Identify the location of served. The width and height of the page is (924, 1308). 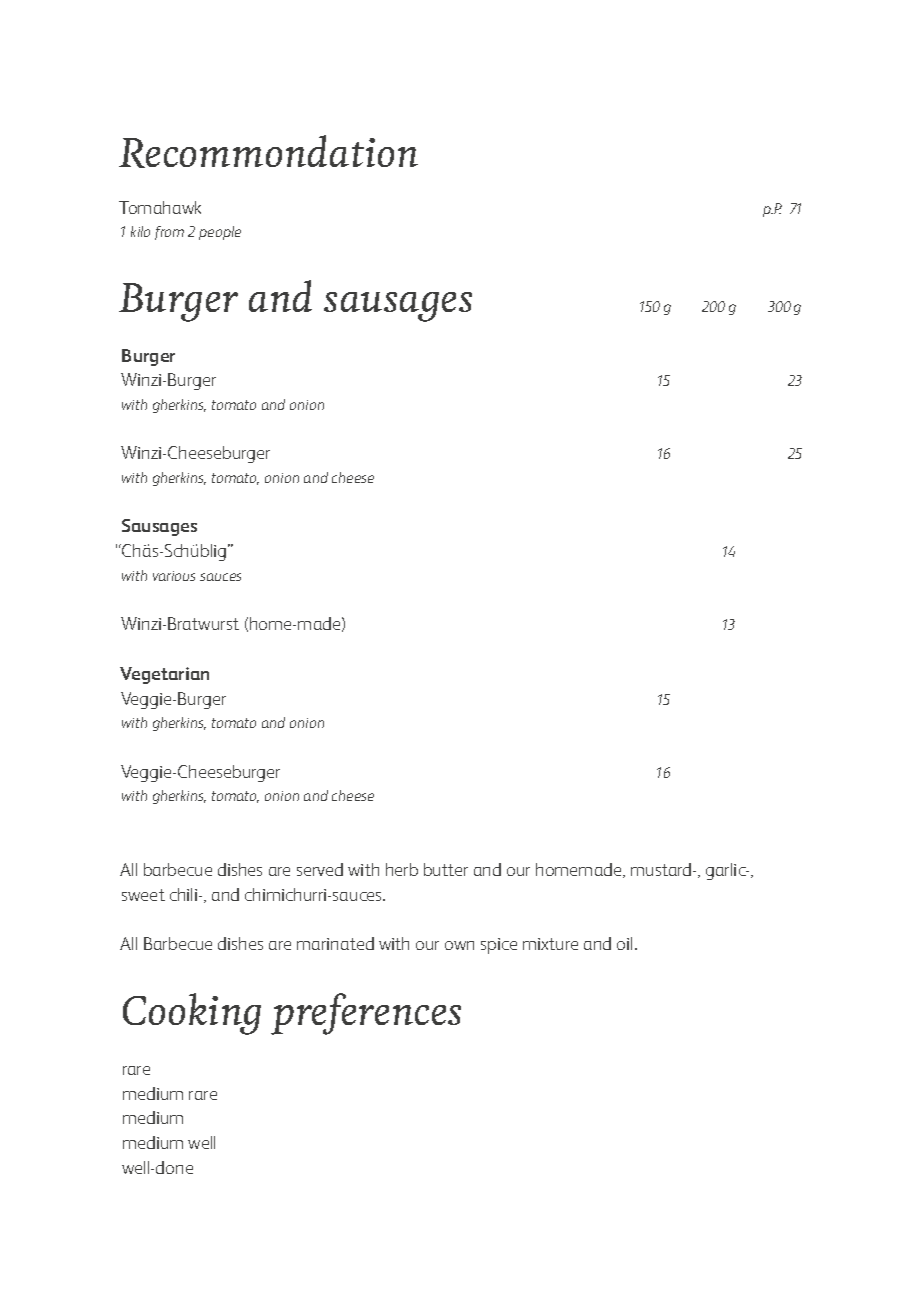
(320, 869).
